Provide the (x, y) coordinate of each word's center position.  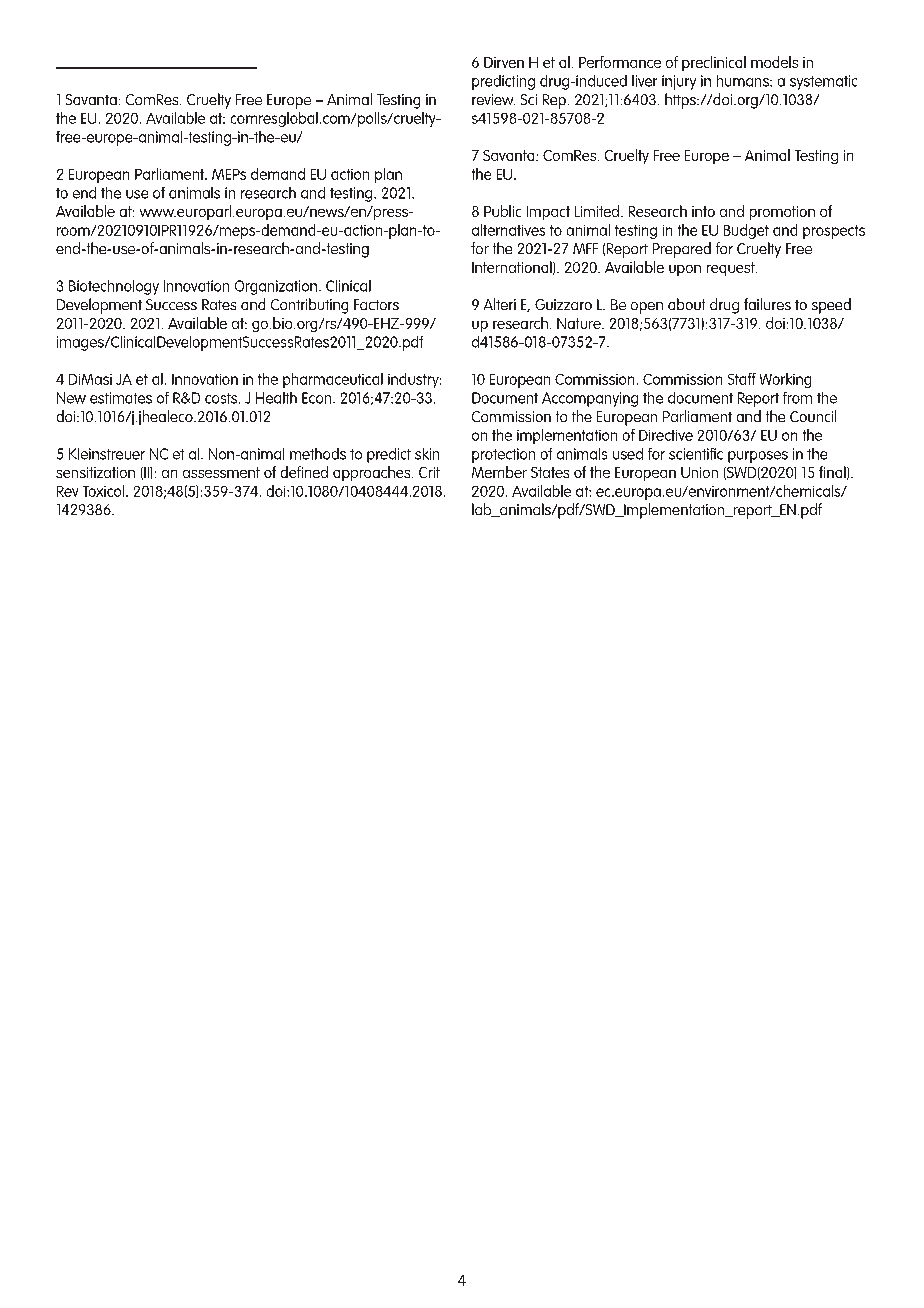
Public (502, 211)
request (732, 269)
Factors (376, 304)
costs (222, 398)
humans (744, 81)
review (493, 99)
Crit (429, 472)
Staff (742, 379)
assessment (221, 472)
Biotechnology (114, 287)
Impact (548, 213)
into (703, 211)
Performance (620, 62)
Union (699, 472)
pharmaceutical (333, 380)
